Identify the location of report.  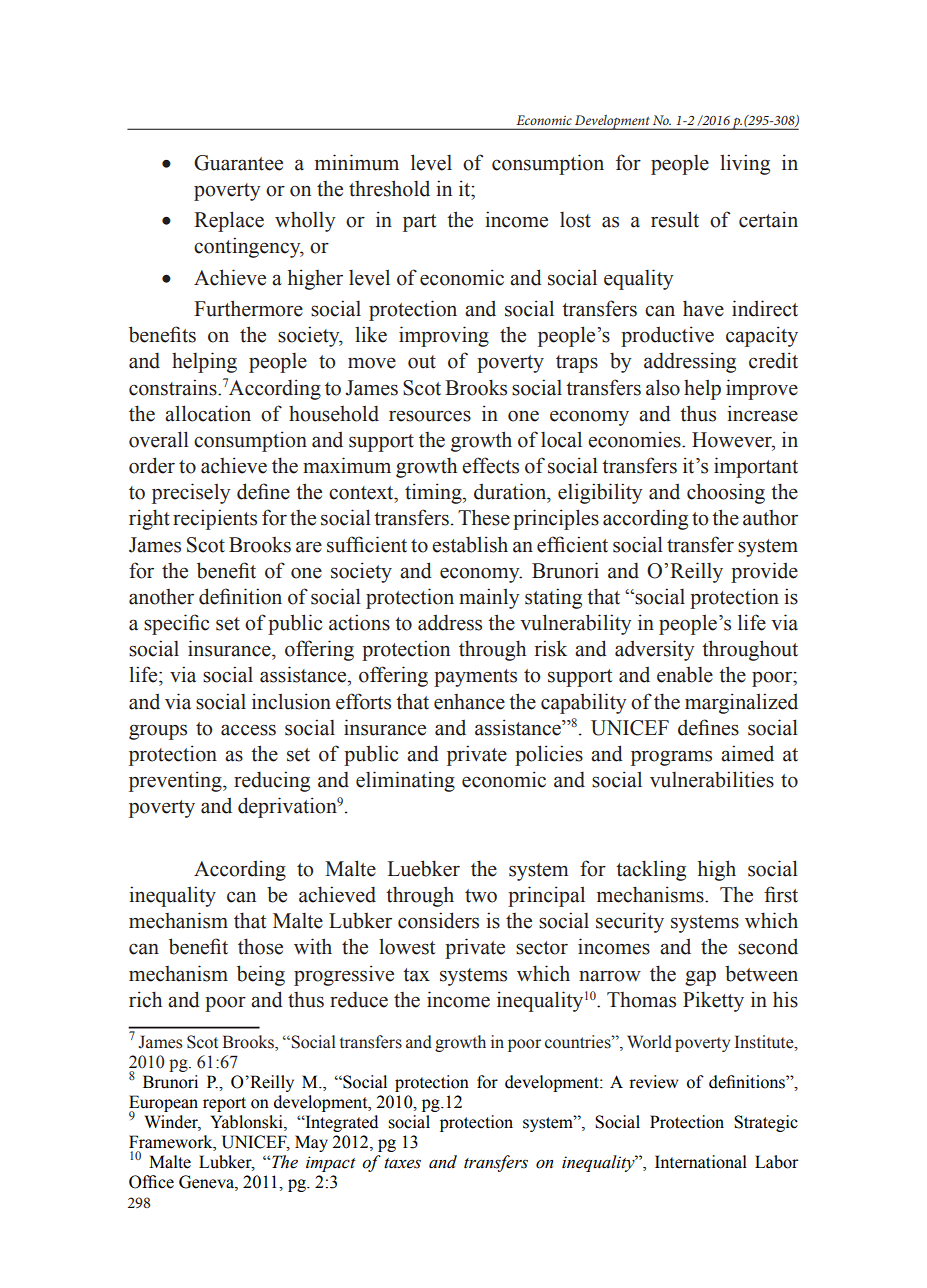
(224, 1104).
